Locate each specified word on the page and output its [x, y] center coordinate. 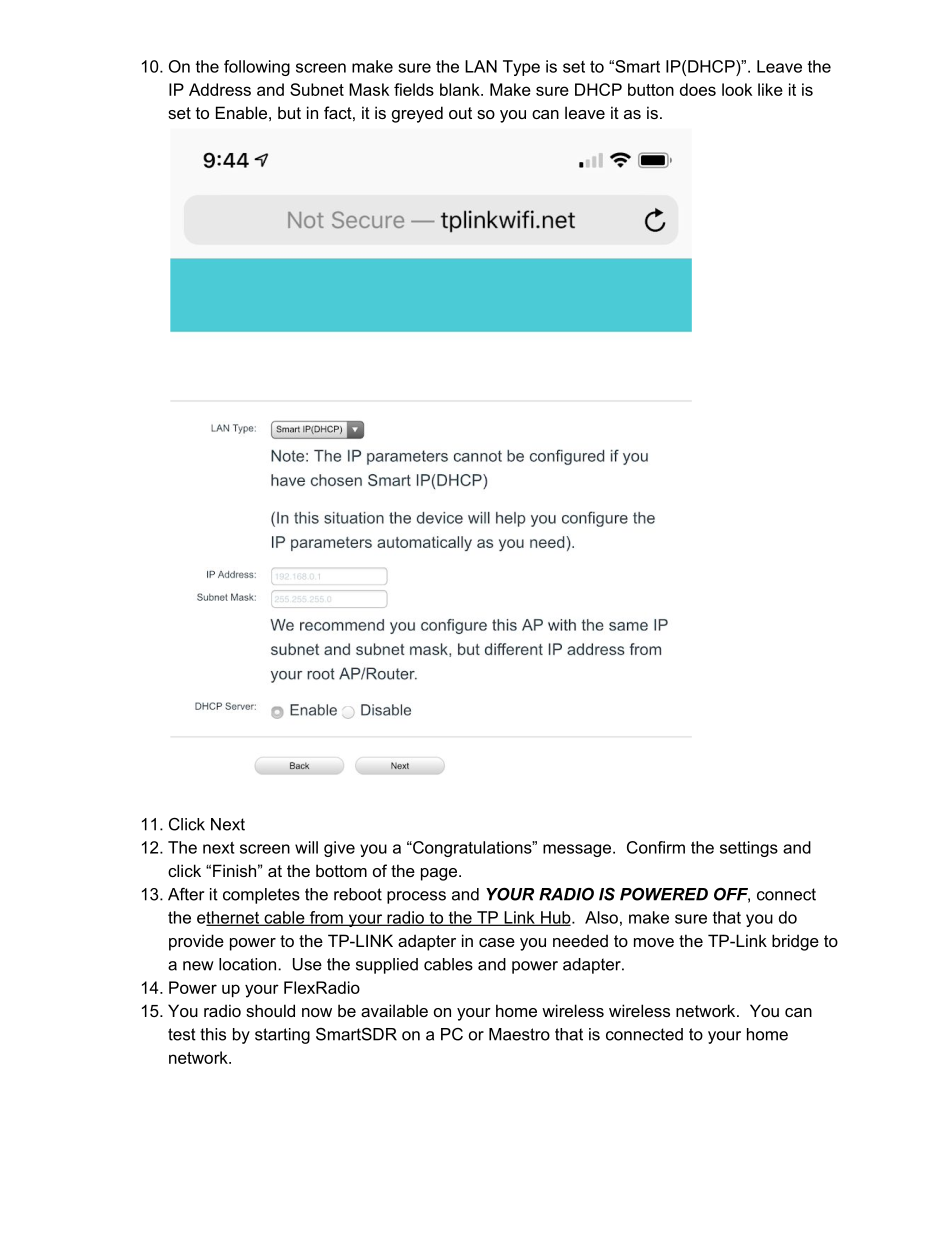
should [270, 1010]
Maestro [519, 1034]
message [578, 850]
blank [461, 89]
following [257, 68]
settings [749, 849]
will [306, 847]
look [737, 89]
